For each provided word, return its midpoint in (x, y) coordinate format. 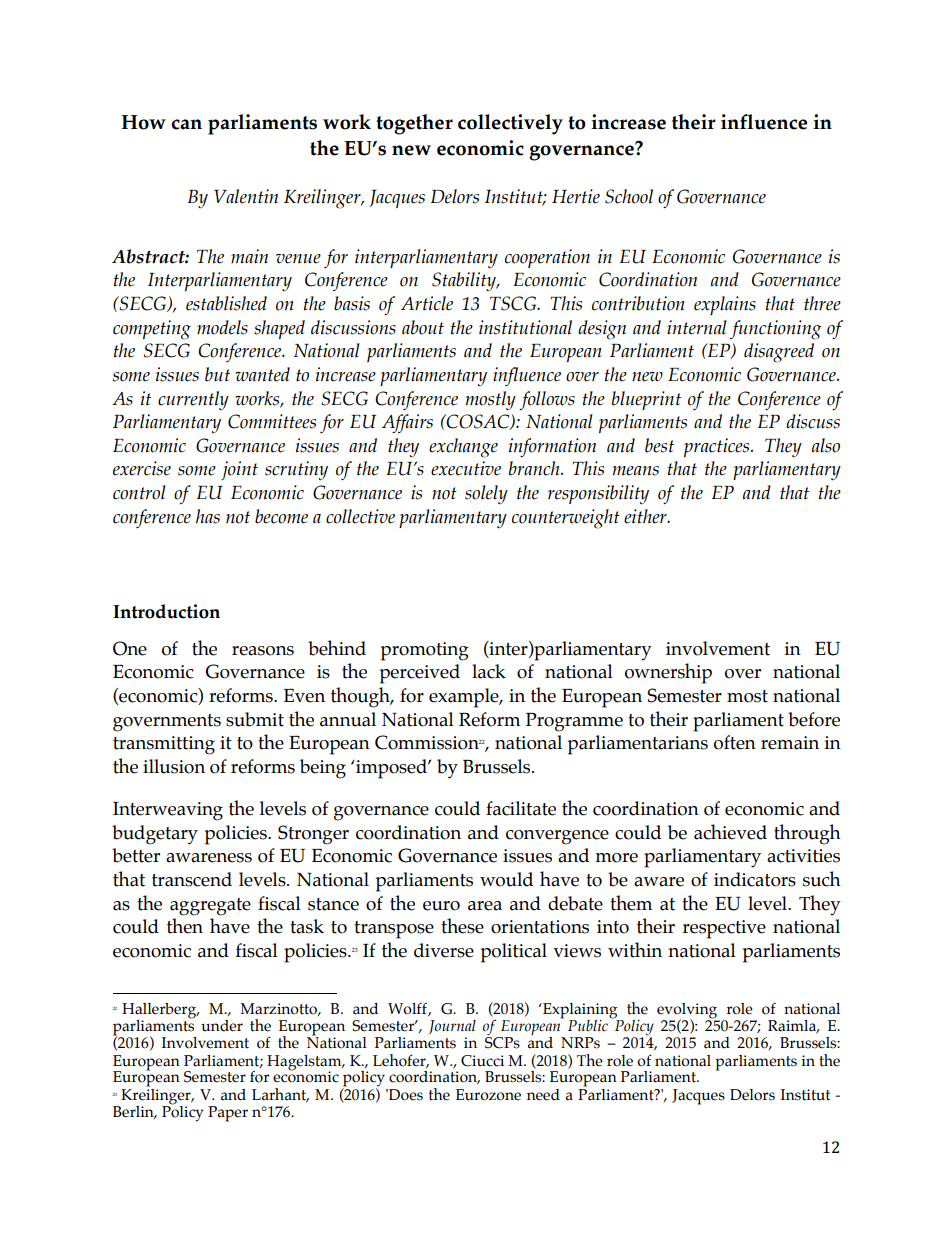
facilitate (521, 808)
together (414, 124)
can (186, 124)
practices (718, 447)
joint (239, 470)
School (629, 196)
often (735, 742)
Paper (228, 1114)
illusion (174, 766)
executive (466, 468)
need (543, 1095)
